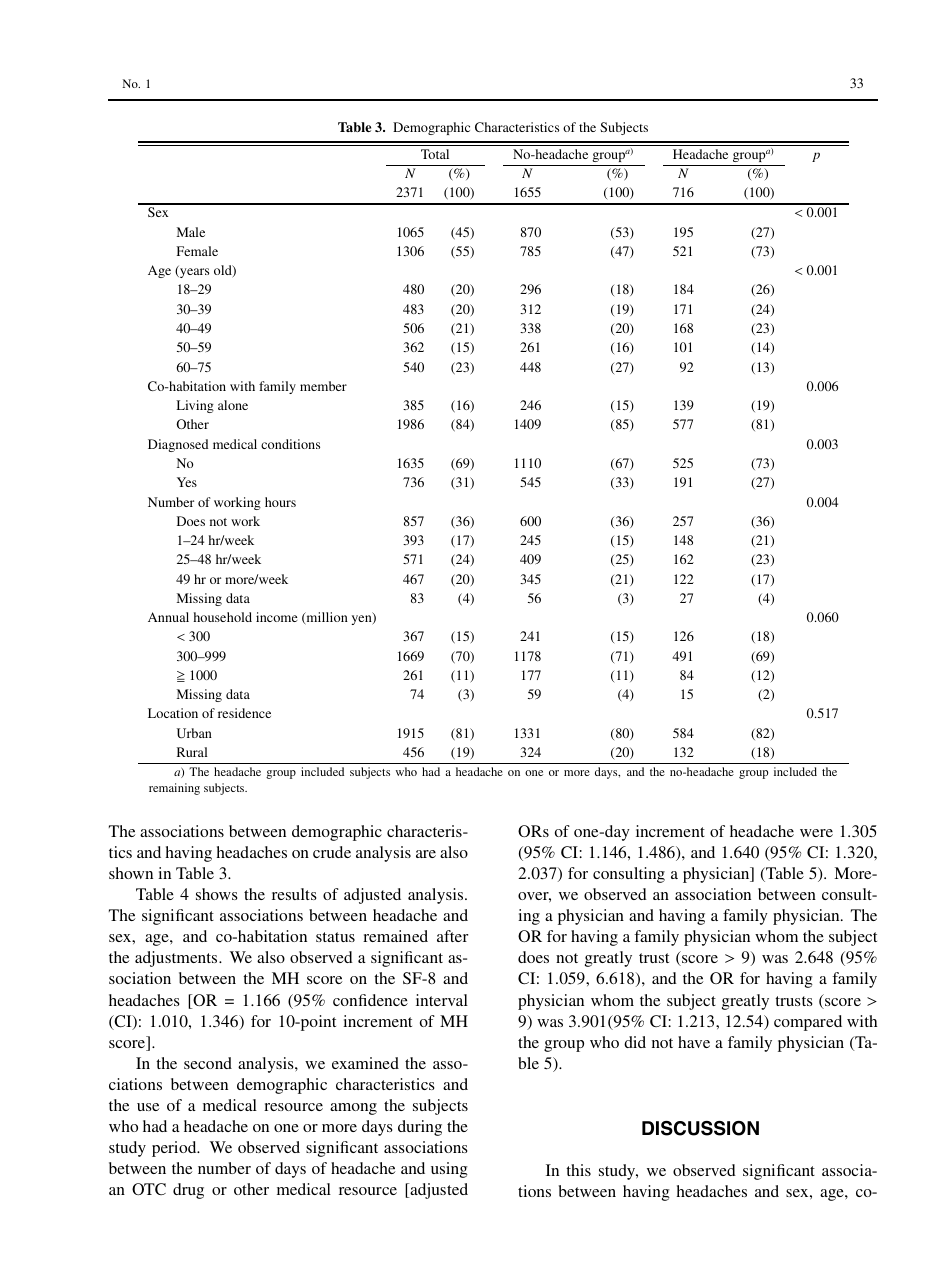 This screenshot has height=1288, width=951. Describe the element at coordinates (323, 386) in the screenshot. I see `member` at that location.
